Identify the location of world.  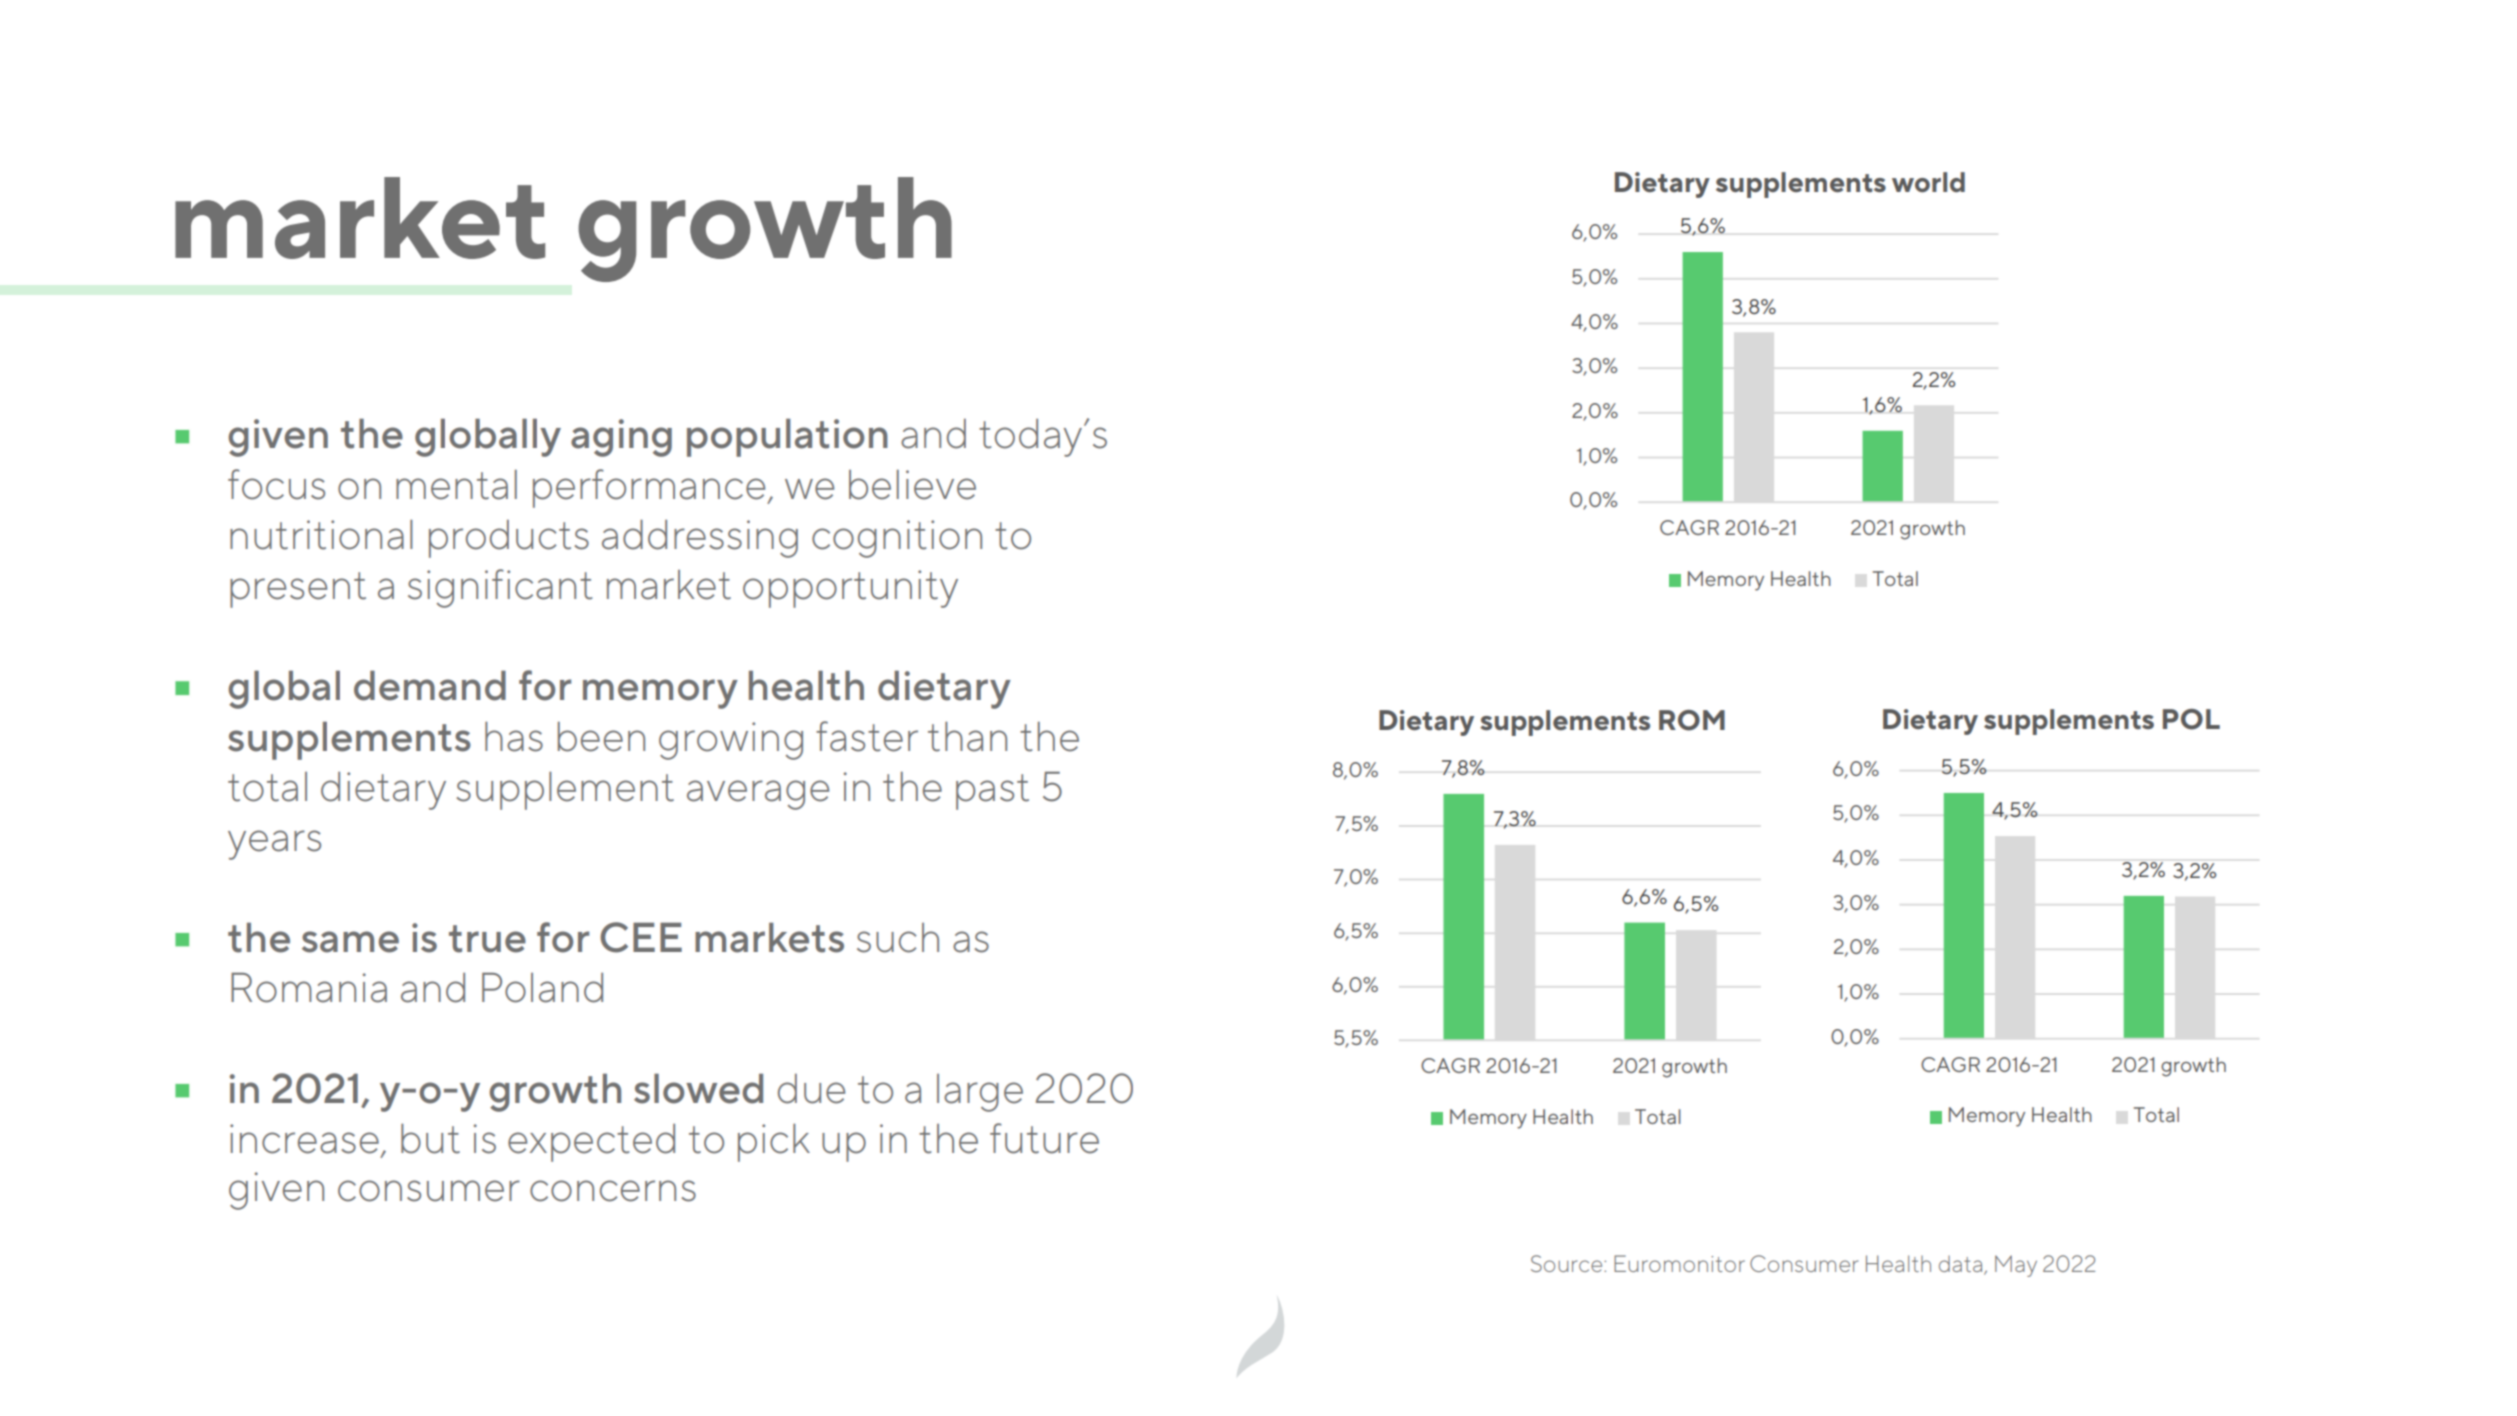
(1928, 182).
